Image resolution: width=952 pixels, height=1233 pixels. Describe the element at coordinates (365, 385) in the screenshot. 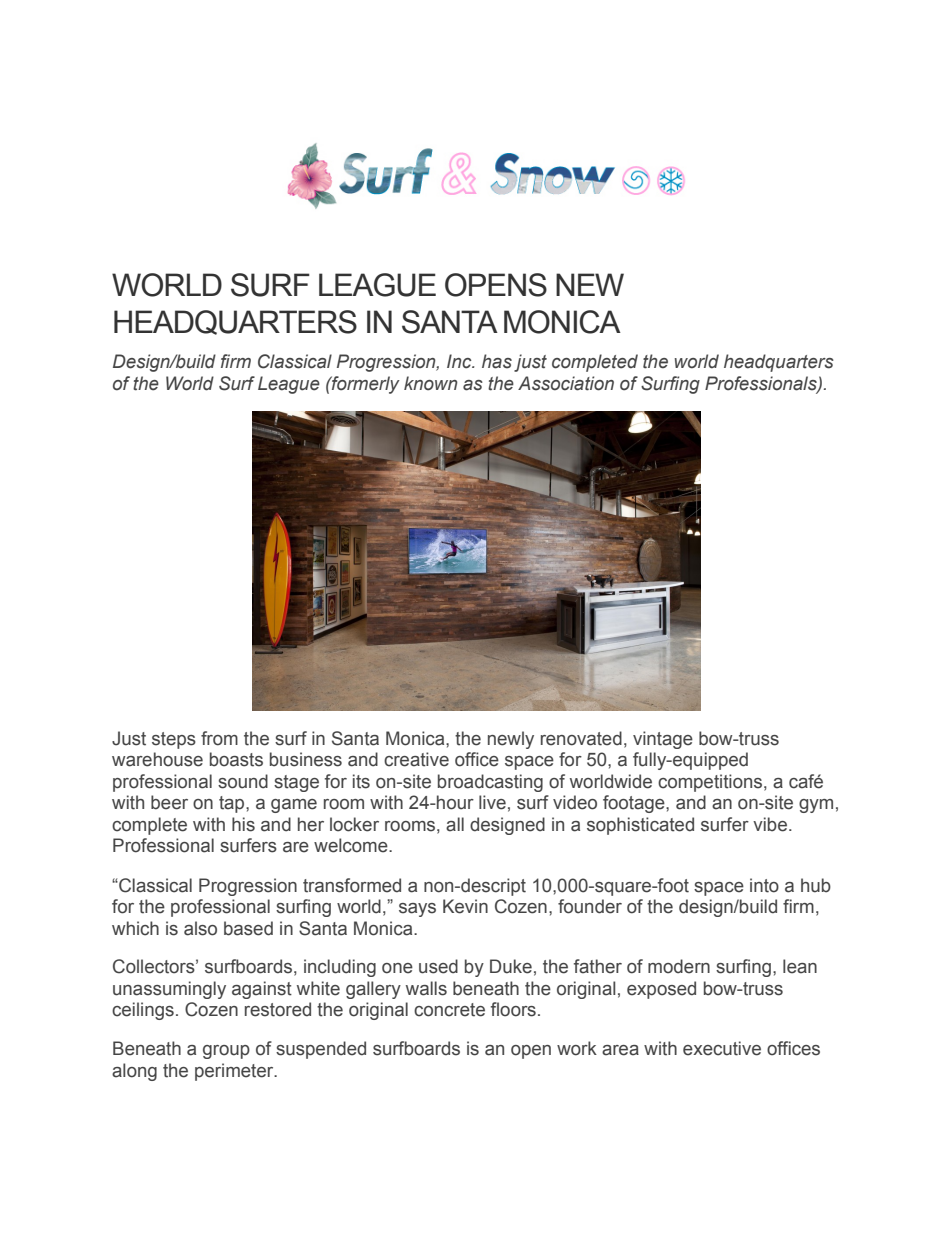

I see `formerly` at that location.
